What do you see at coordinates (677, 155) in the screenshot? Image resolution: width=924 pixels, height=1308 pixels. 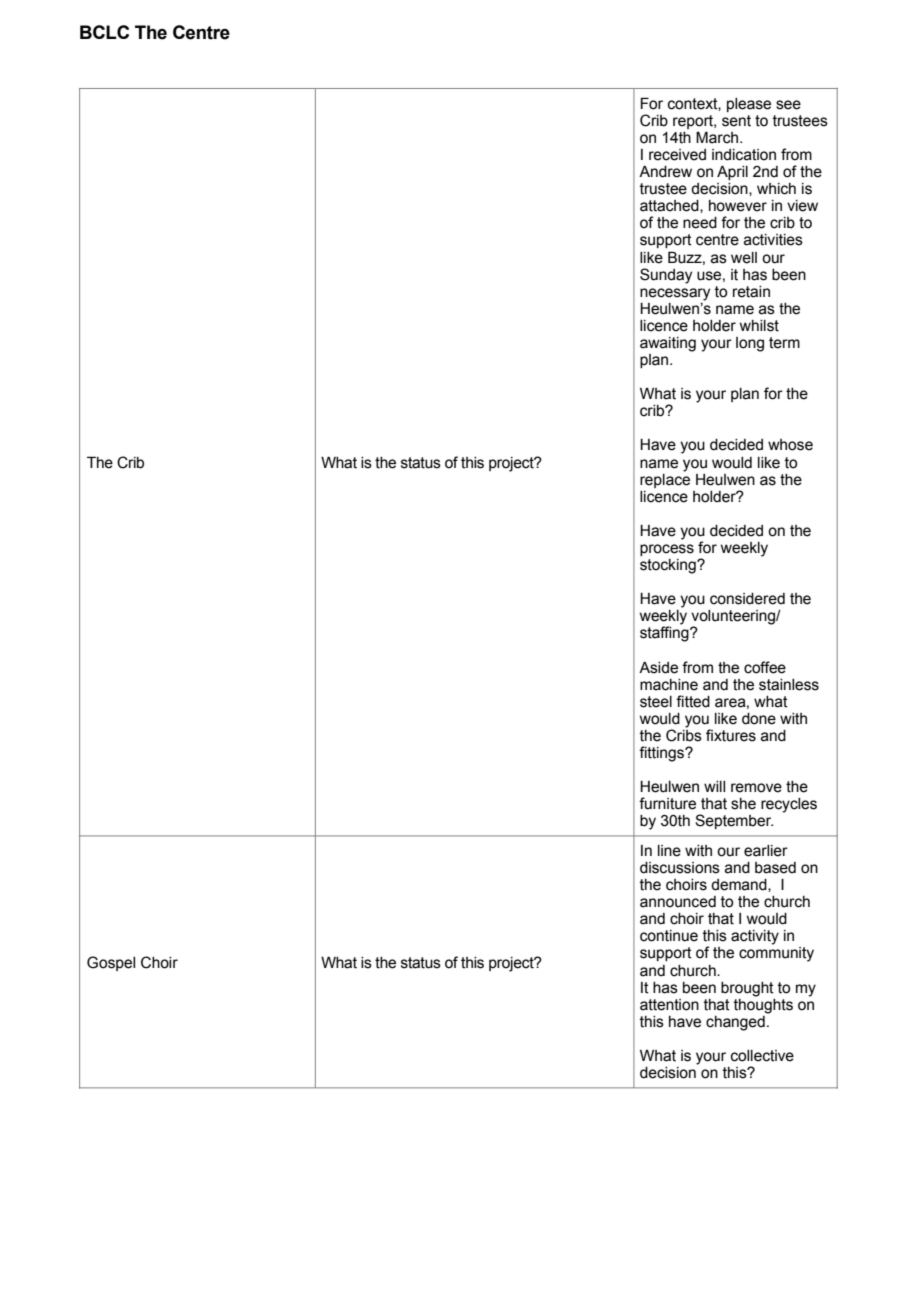 I see `received` at bounding box center [677, 155].
